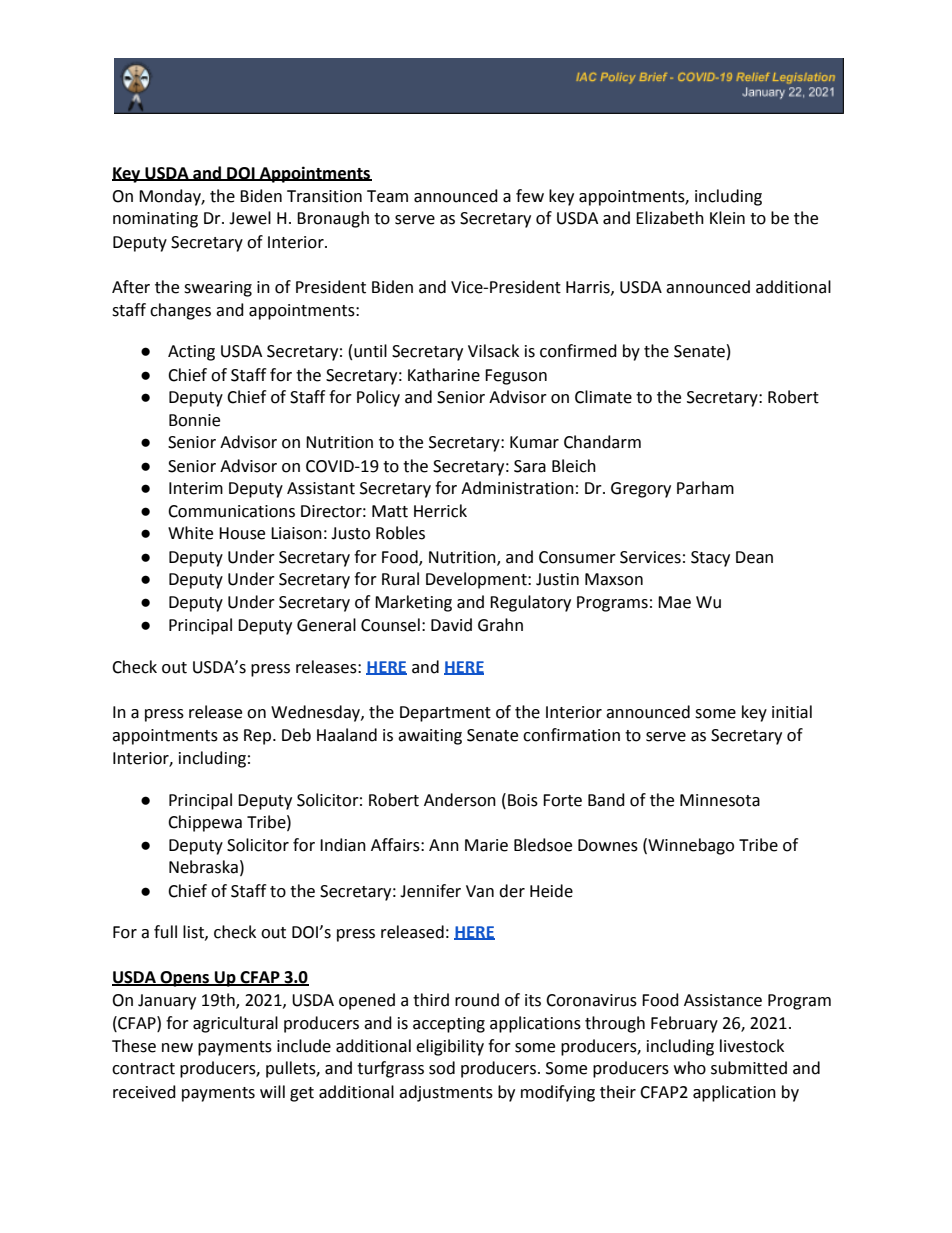 This page has height=1233, width=952. I want to click on few, so click(530, 196).
